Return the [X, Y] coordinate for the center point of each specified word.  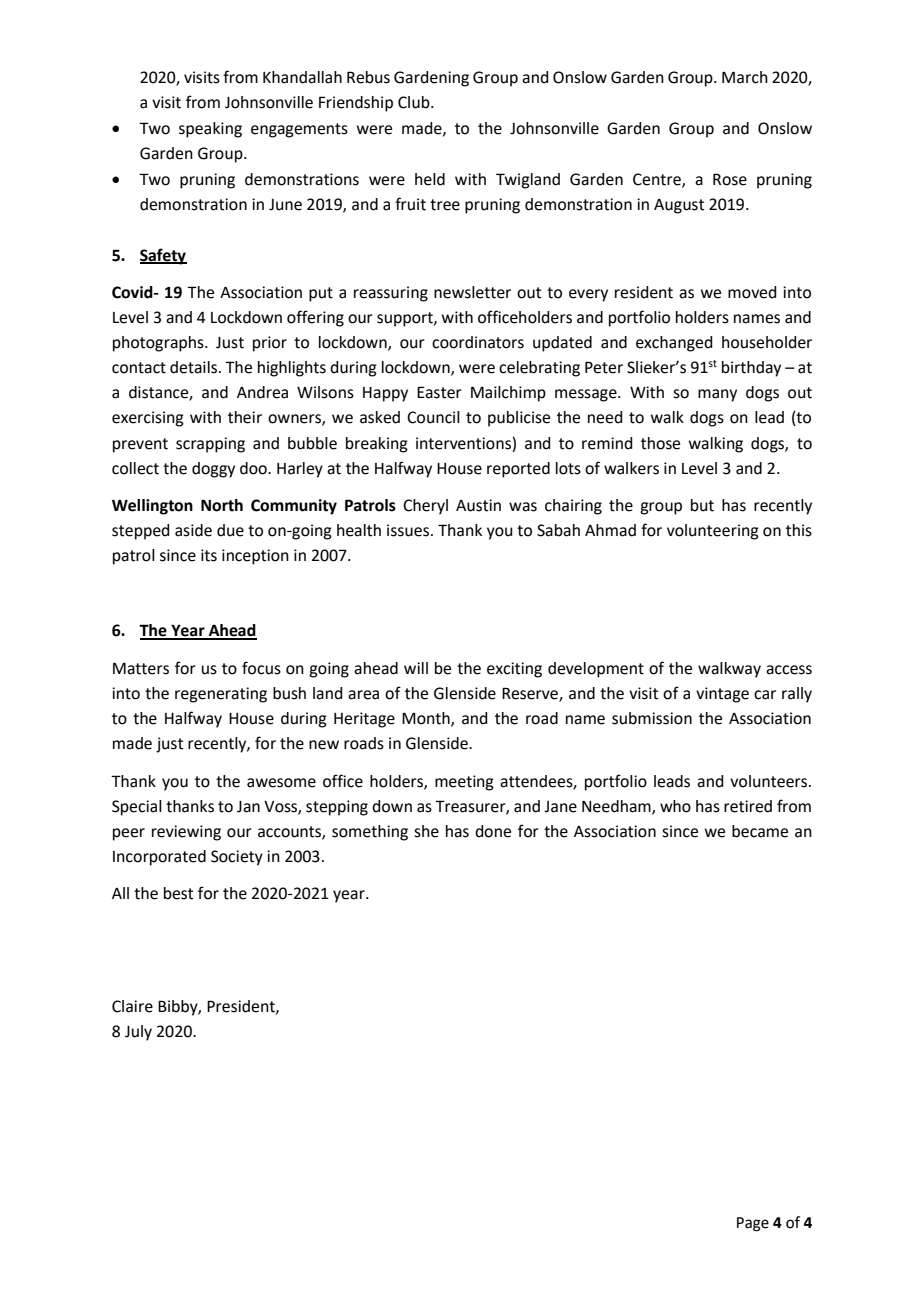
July [138, 1033]
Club [415, 102]
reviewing [186, 833]
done [493, 831]
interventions [463, 443]
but [702, 505]
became [760, 831]
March [745, 77]
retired [748, 806]
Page [753, 1224]
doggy [213, 470]
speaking [210, 130]
